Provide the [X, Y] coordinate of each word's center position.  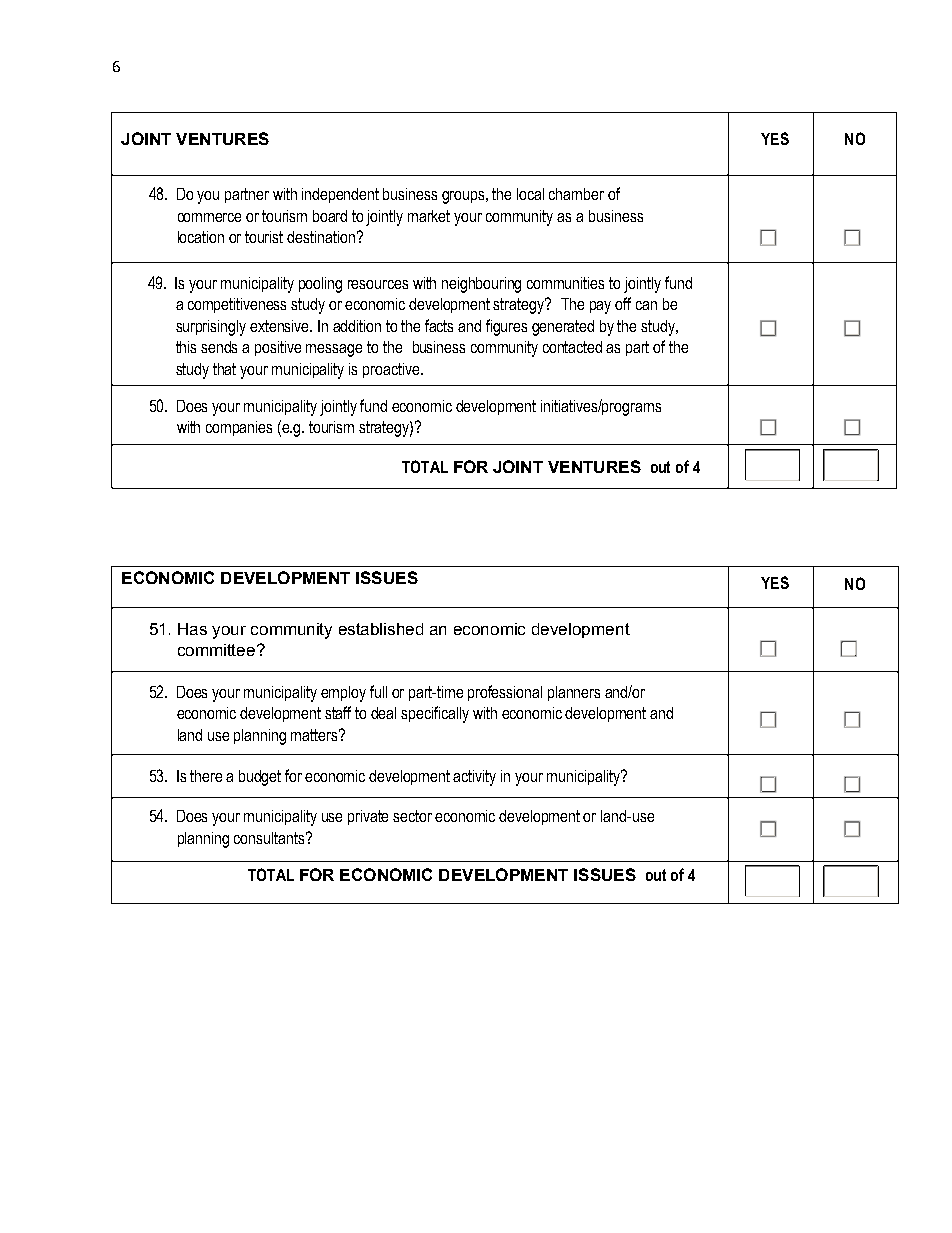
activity [474, 778]
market [429, 216]
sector [412, 816]
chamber [576, 194]
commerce [209, 217]
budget [260, 778]
